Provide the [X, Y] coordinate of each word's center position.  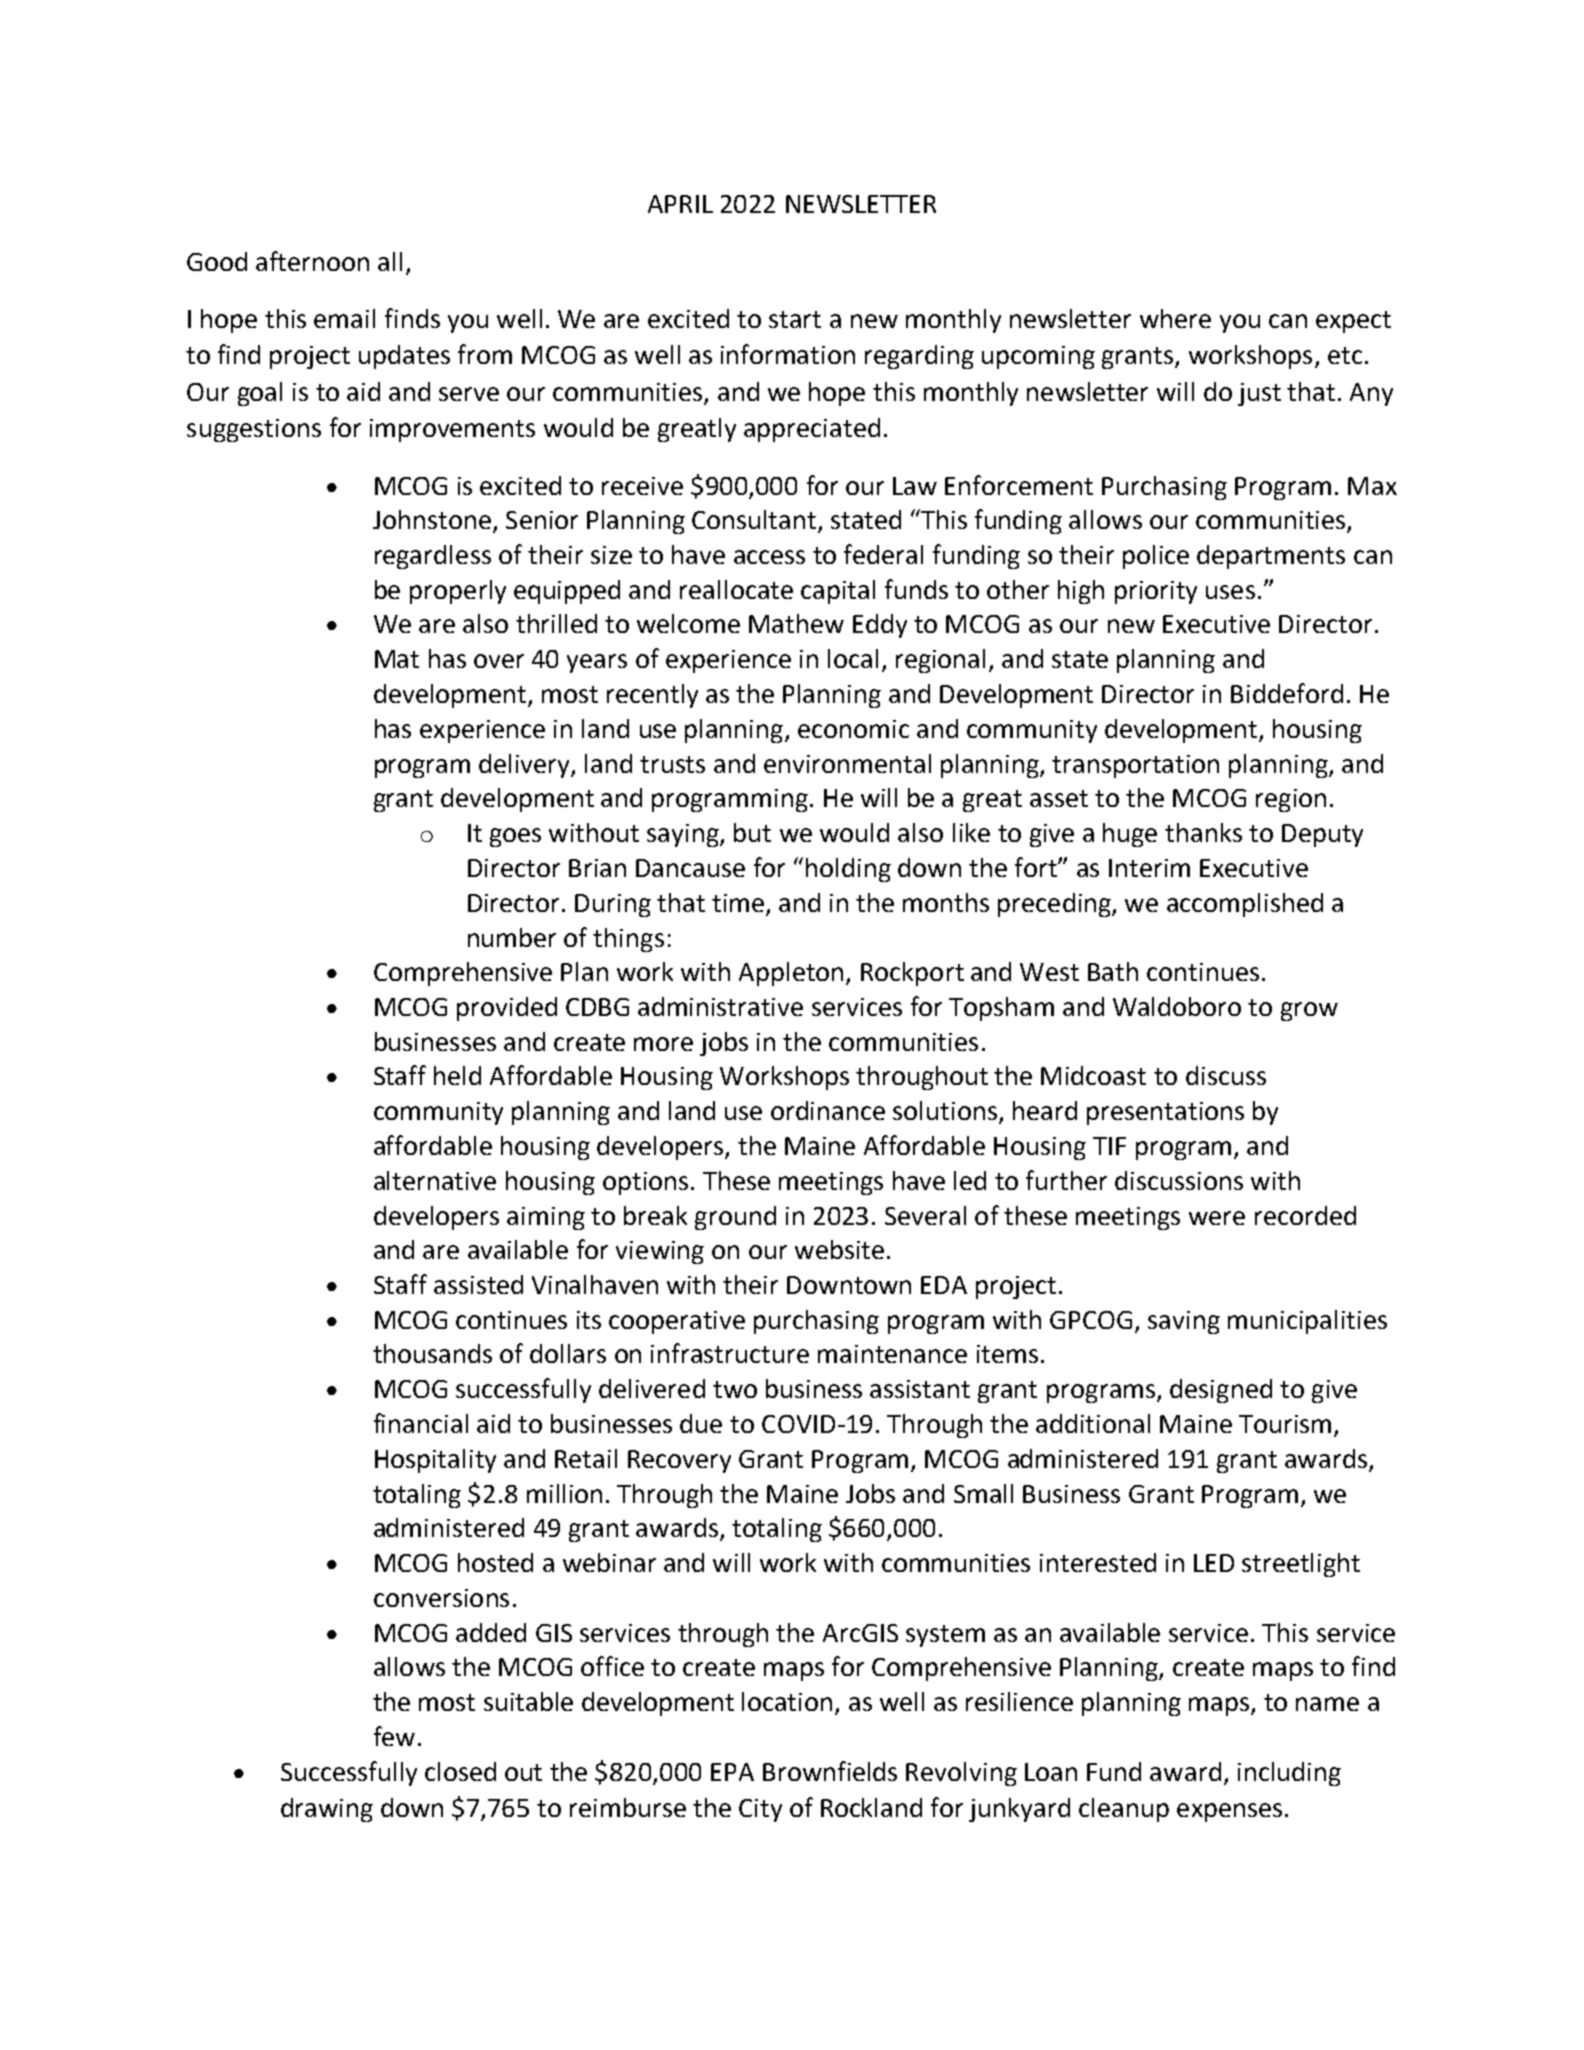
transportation [1135, 766]
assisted [478, 1284]
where [1175, 318]
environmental [847, 763]
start [795, 319]
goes [515, 837]
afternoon [312, 261]
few [394, 1736]
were [1217, 1218]
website [839, 1249]
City [760, 1810]
